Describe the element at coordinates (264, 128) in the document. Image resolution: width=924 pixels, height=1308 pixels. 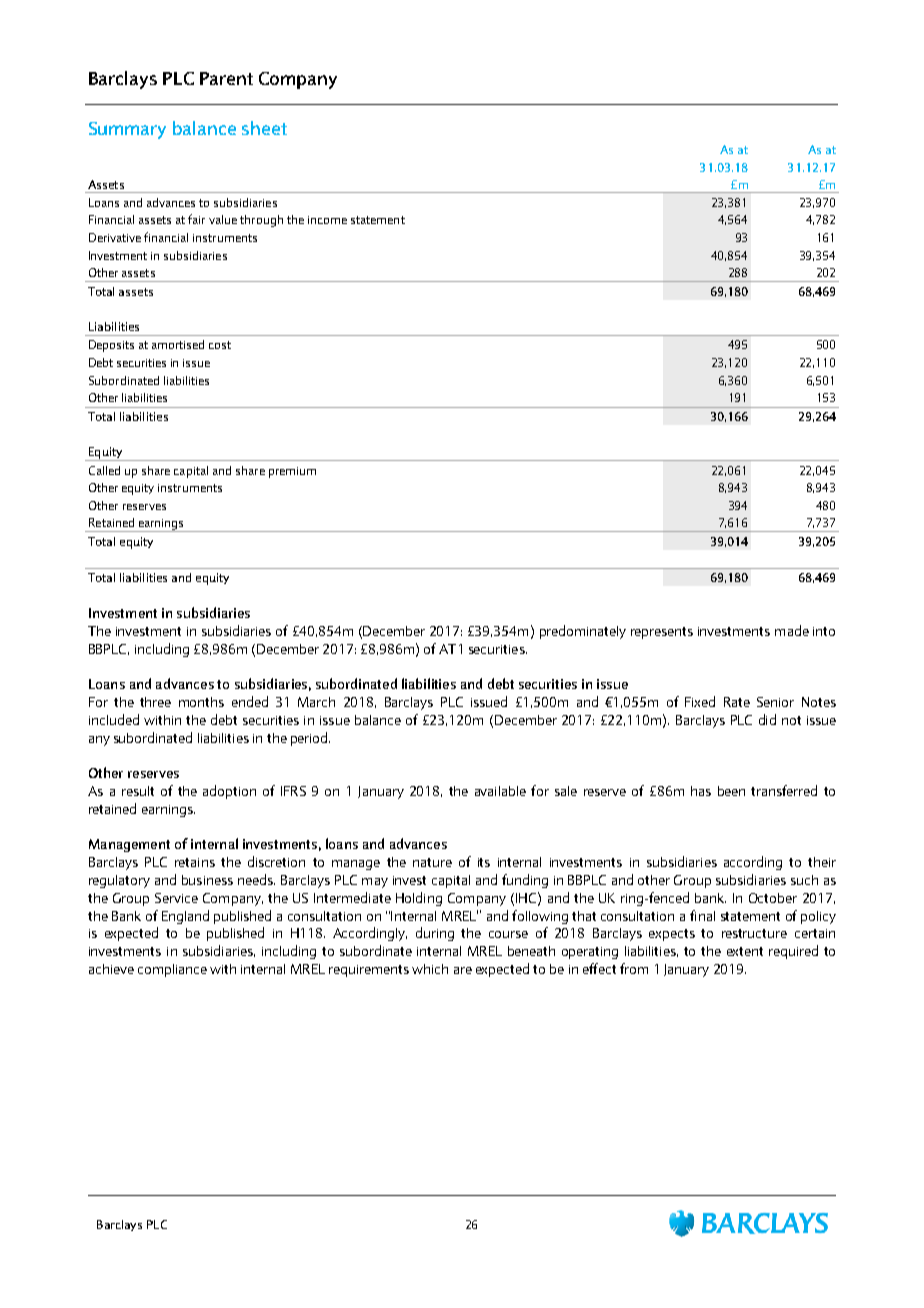
I see `sheet` at that location.
